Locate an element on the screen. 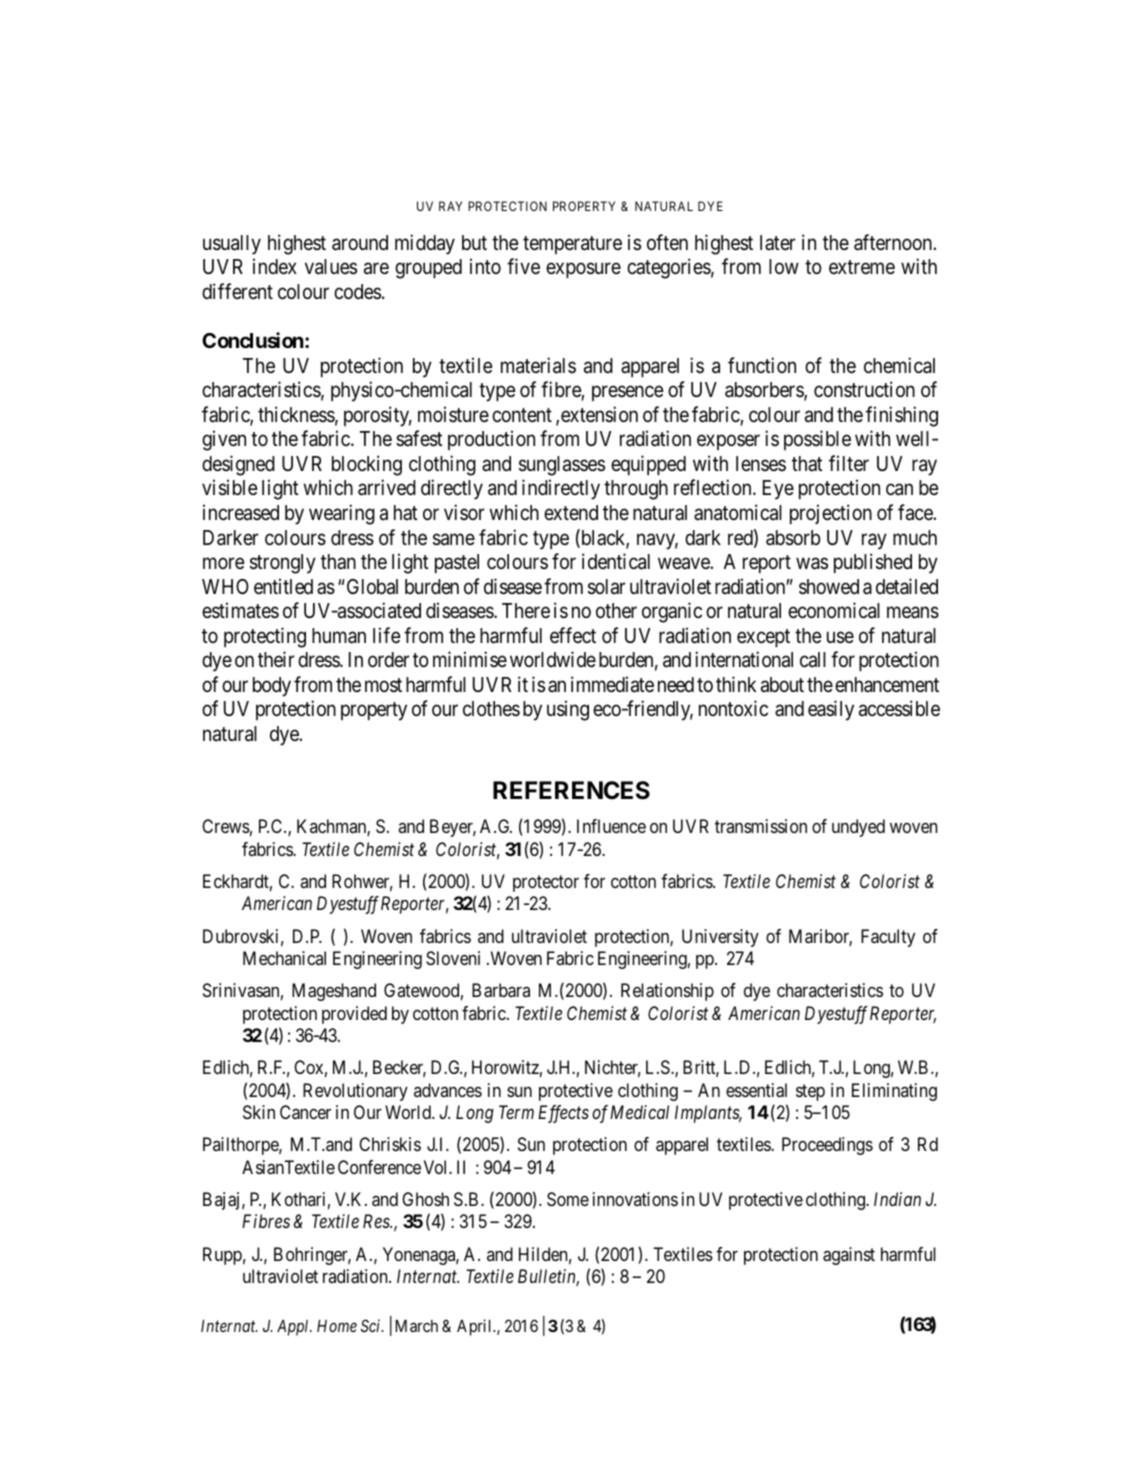 The width and height of the screenshot is (1138, 1473). exposure is located at coordinates (583, 270).
